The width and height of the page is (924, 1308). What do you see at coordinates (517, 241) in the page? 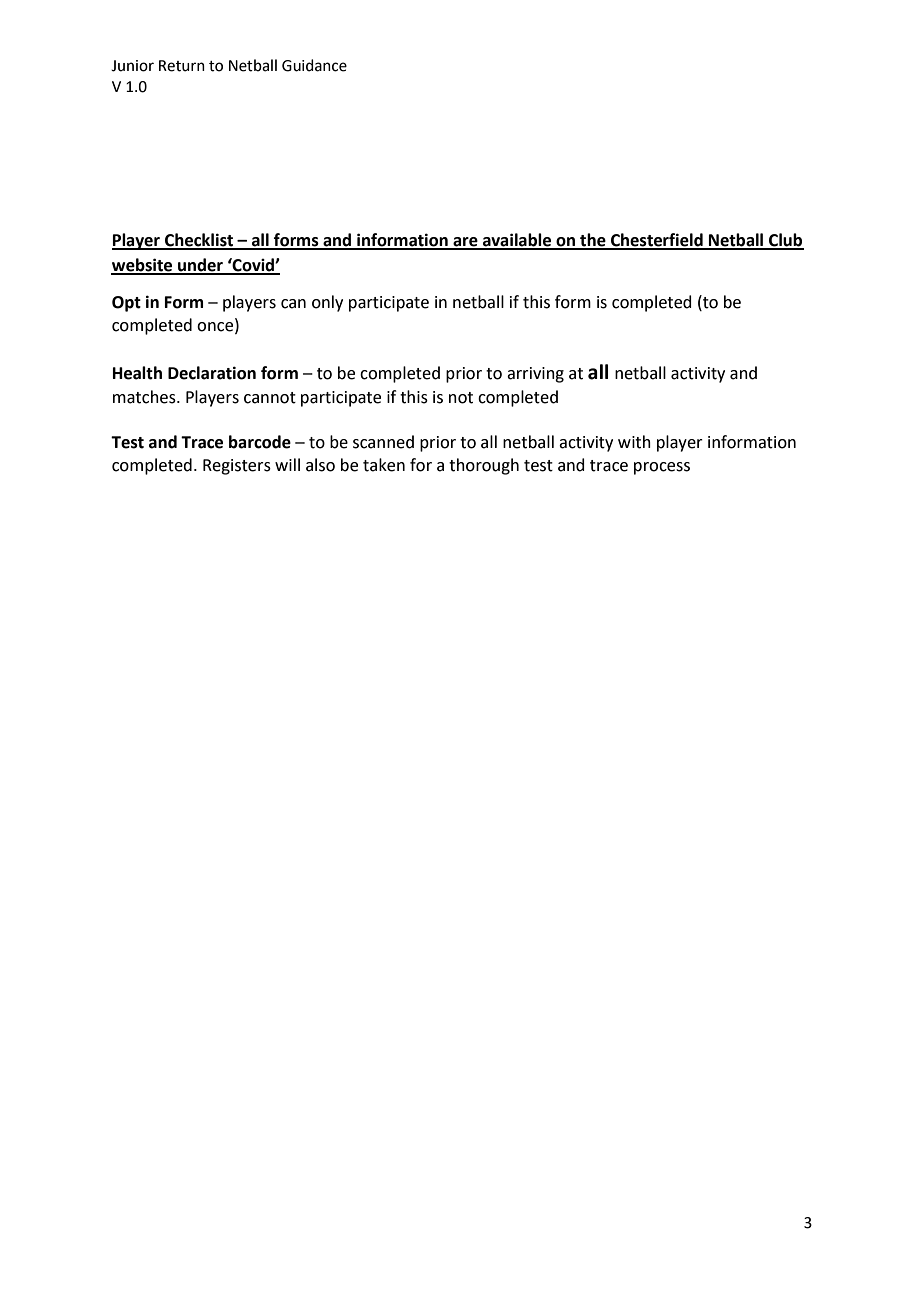
I see `available` at bounding box center [517, 241].
